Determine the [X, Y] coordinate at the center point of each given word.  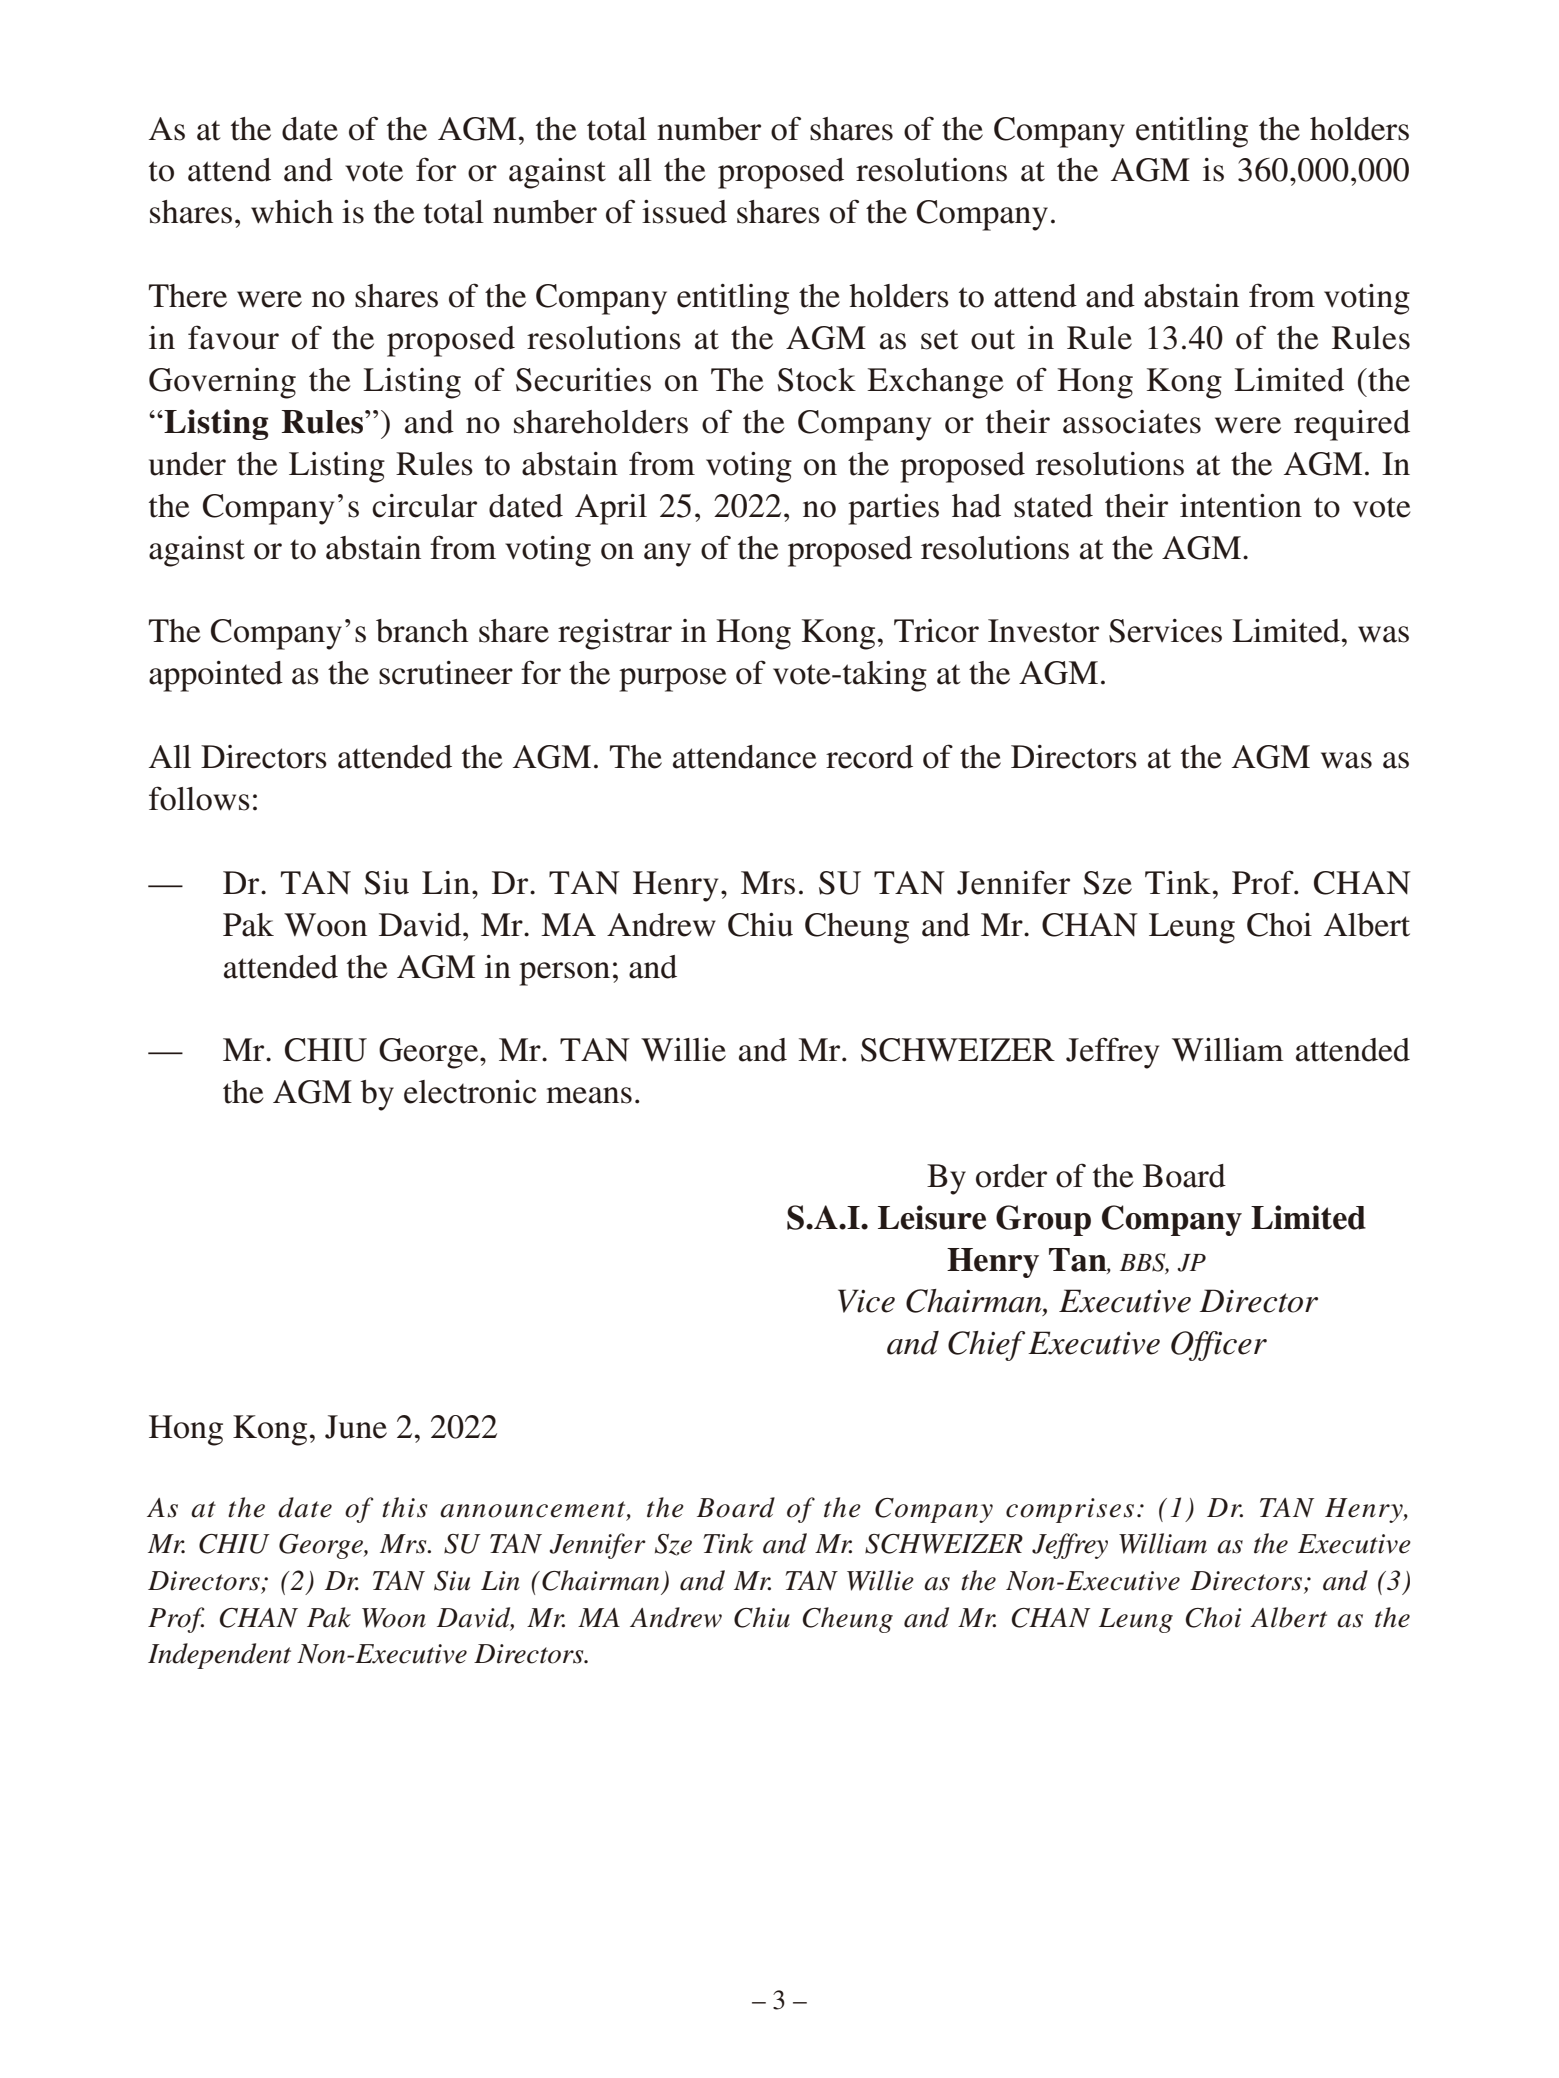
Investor [1043, 631]
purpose [673, 680]
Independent [219, 1656]
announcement [534, 1509]
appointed [216, 676]
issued [684, 212]
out [993, 339]
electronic [470, 1092]
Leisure [932, 1217]
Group [1043, 1220]
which [292, 212]
